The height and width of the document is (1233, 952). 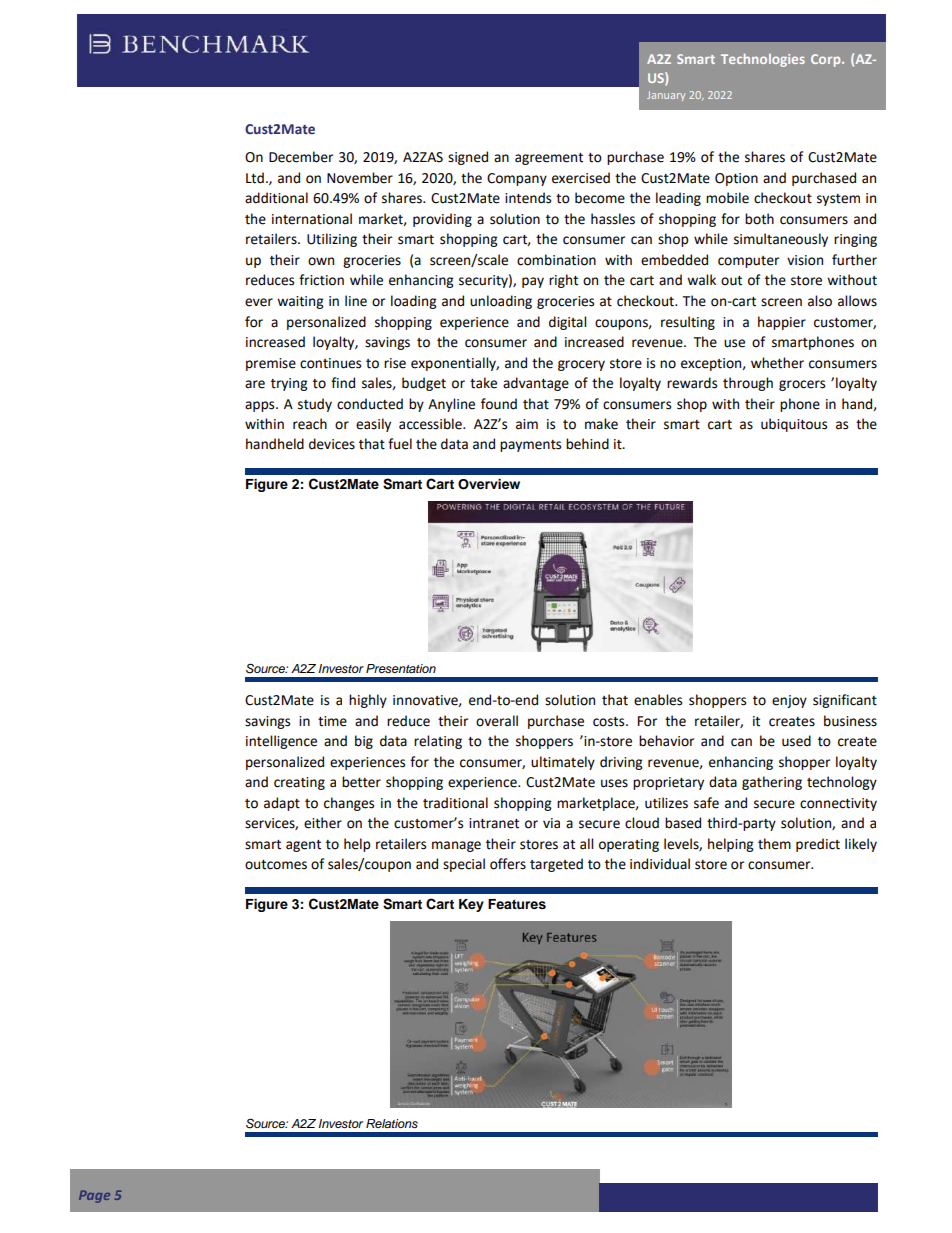 What do you see at coordinates (255, 178) in the document?
I see `Ltd` at bounding box center [255, 178].
